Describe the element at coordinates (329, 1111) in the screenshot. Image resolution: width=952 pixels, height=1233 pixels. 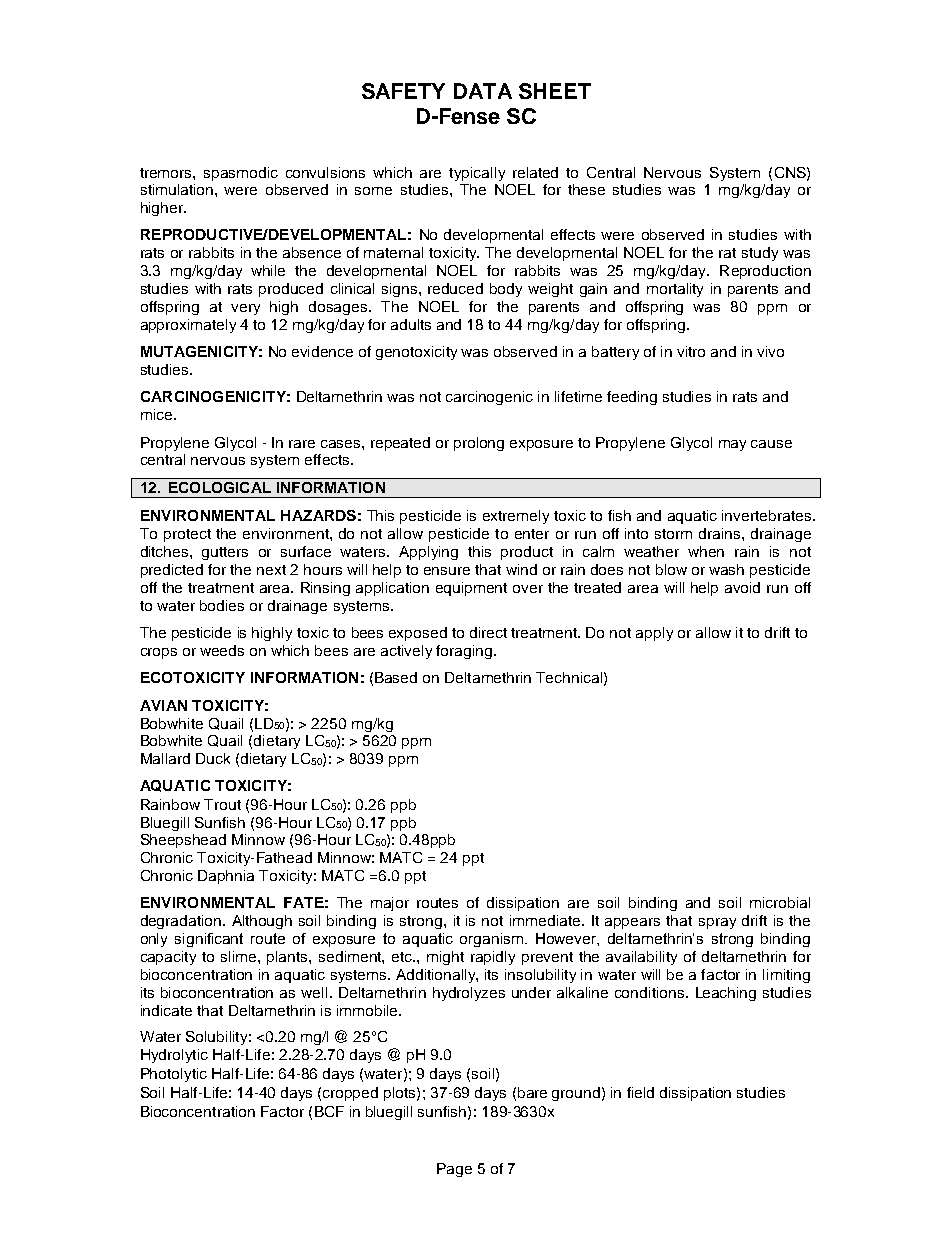
I see `BCF` at that location.
